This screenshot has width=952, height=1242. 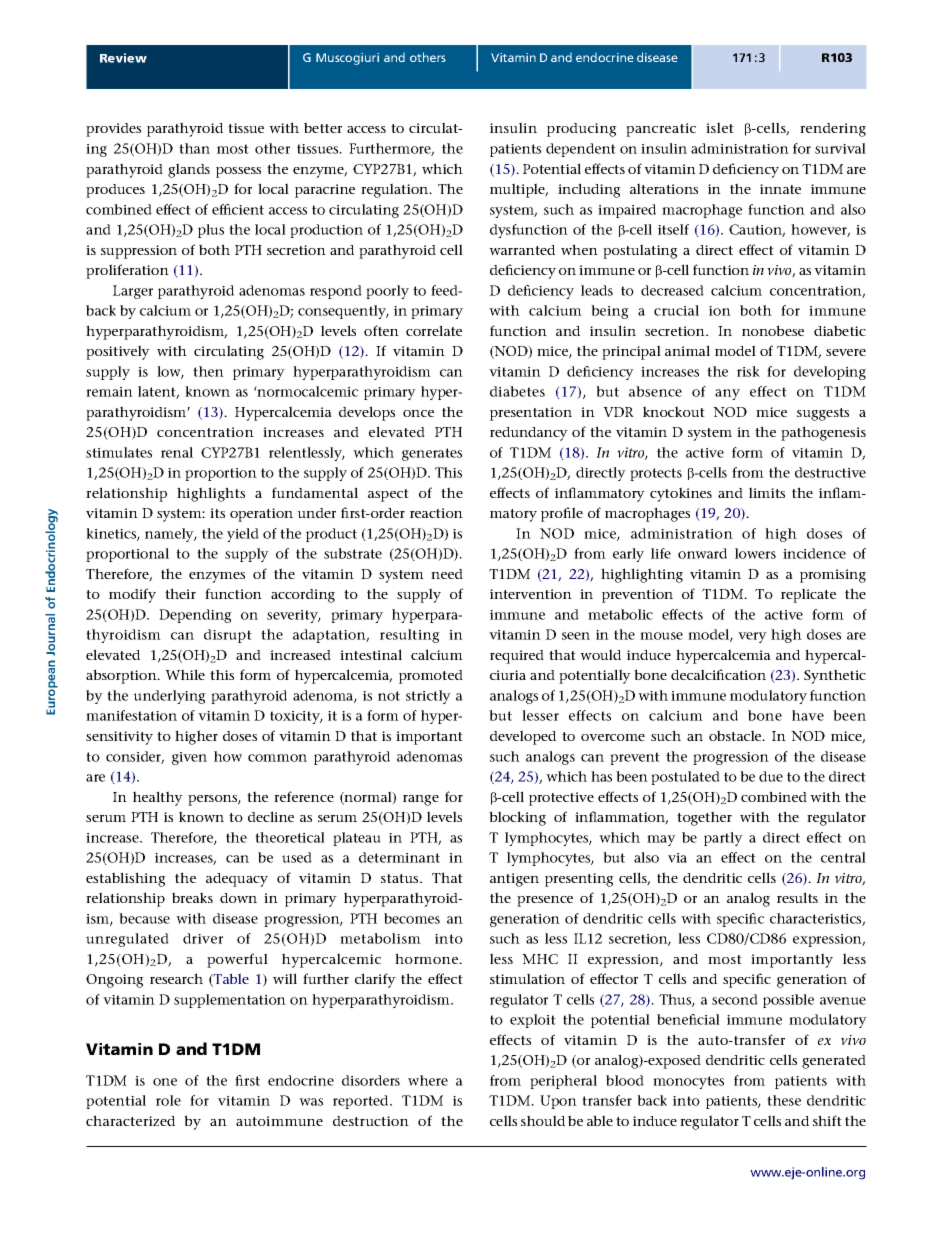 What do you see at coordinates (192, 897) in the screenshot?
I see `breaks` at bounding box center [192, 897].
